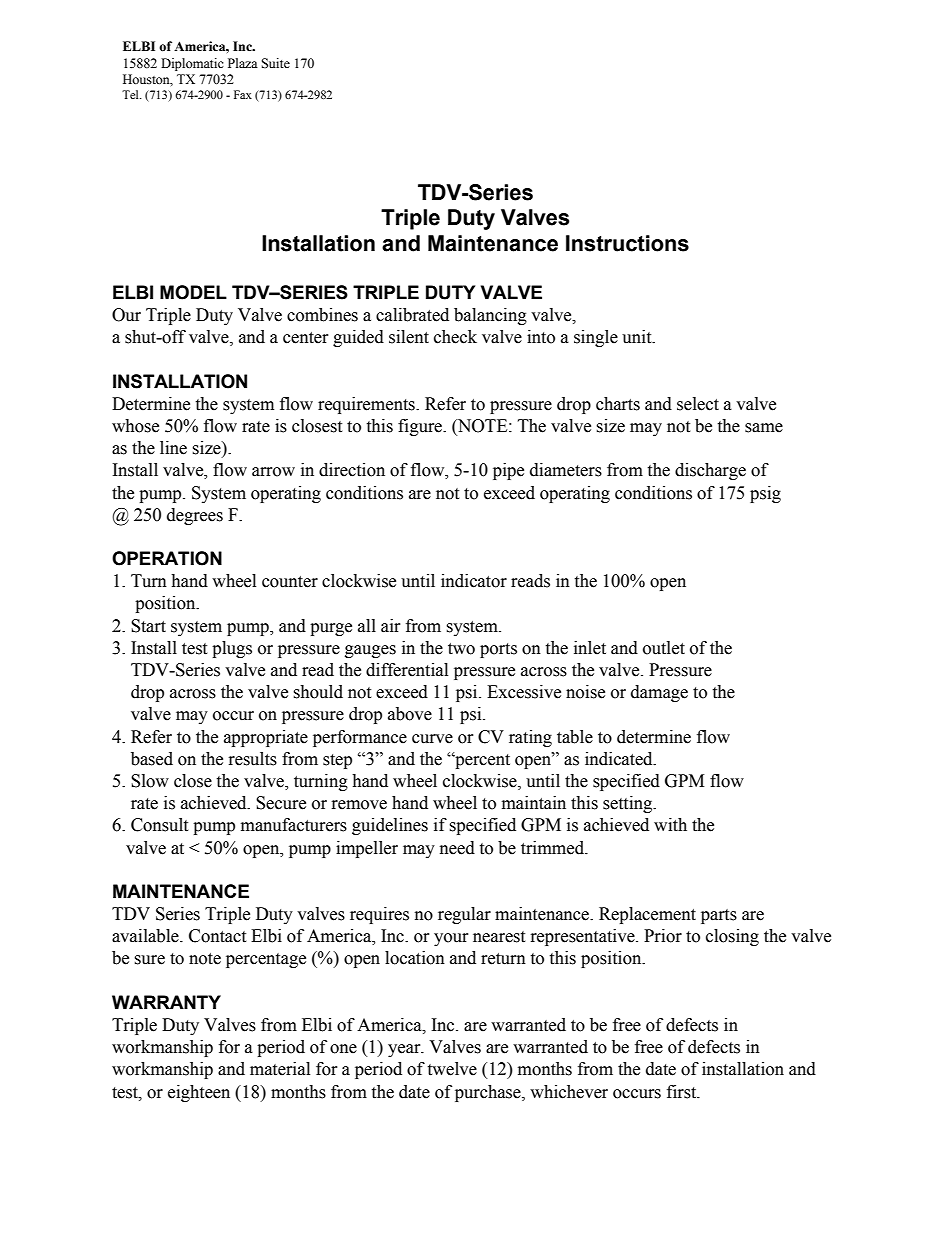  What do you see at coordinates (452, 1069) in the screenshot?
I see `twelve` at bounding box center [452, 1069].
